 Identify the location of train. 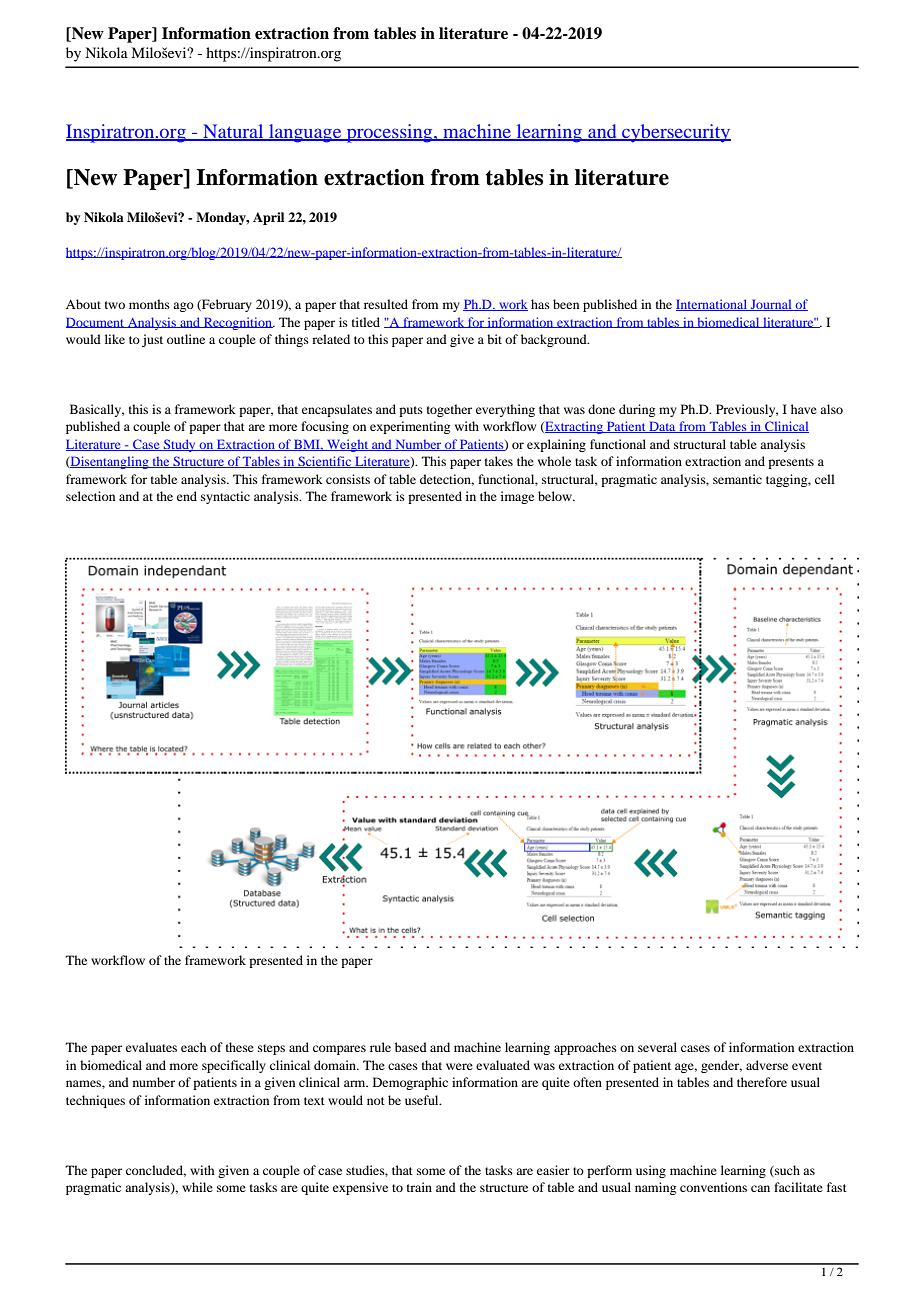
(419, 1187).
